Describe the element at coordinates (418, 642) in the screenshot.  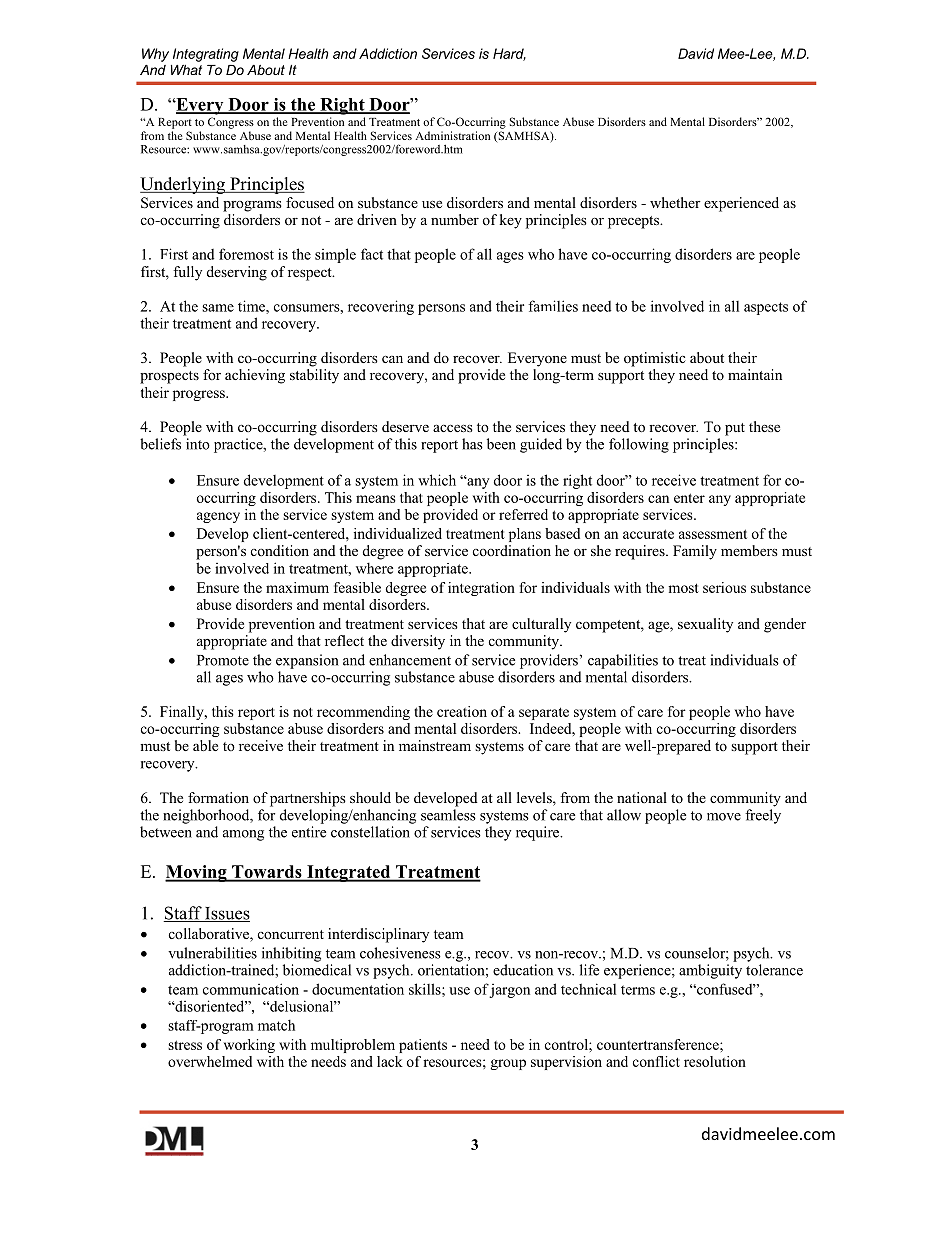
I see `diversity` at that location.
